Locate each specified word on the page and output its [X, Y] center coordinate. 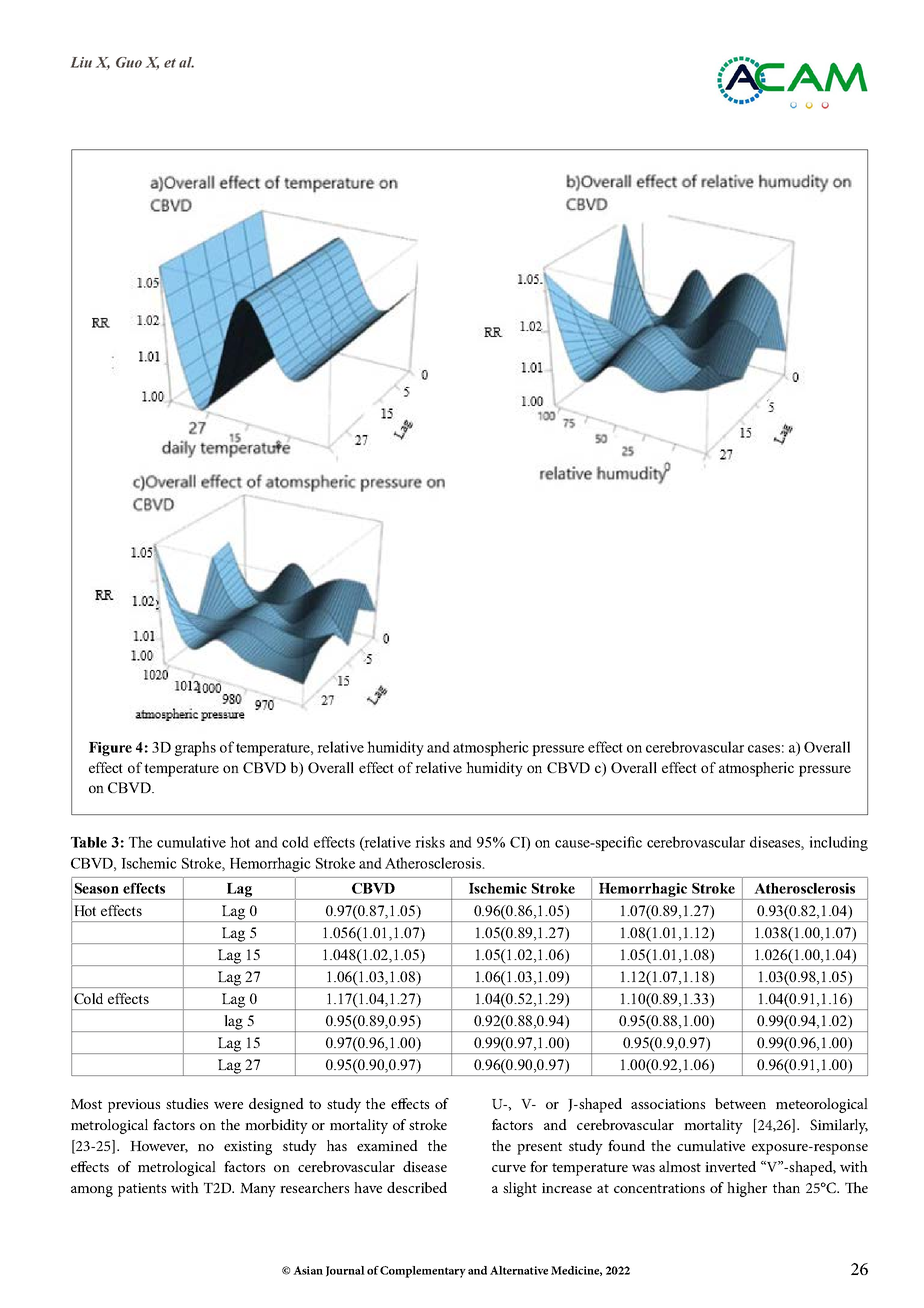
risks [430, 842]
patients [142, 1190]
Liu [81, 62]
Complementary [423, 1272]
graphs [195, 748]
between [740, 1103]
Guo [129, 62]
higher [747, 1189]
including [839, 843]
